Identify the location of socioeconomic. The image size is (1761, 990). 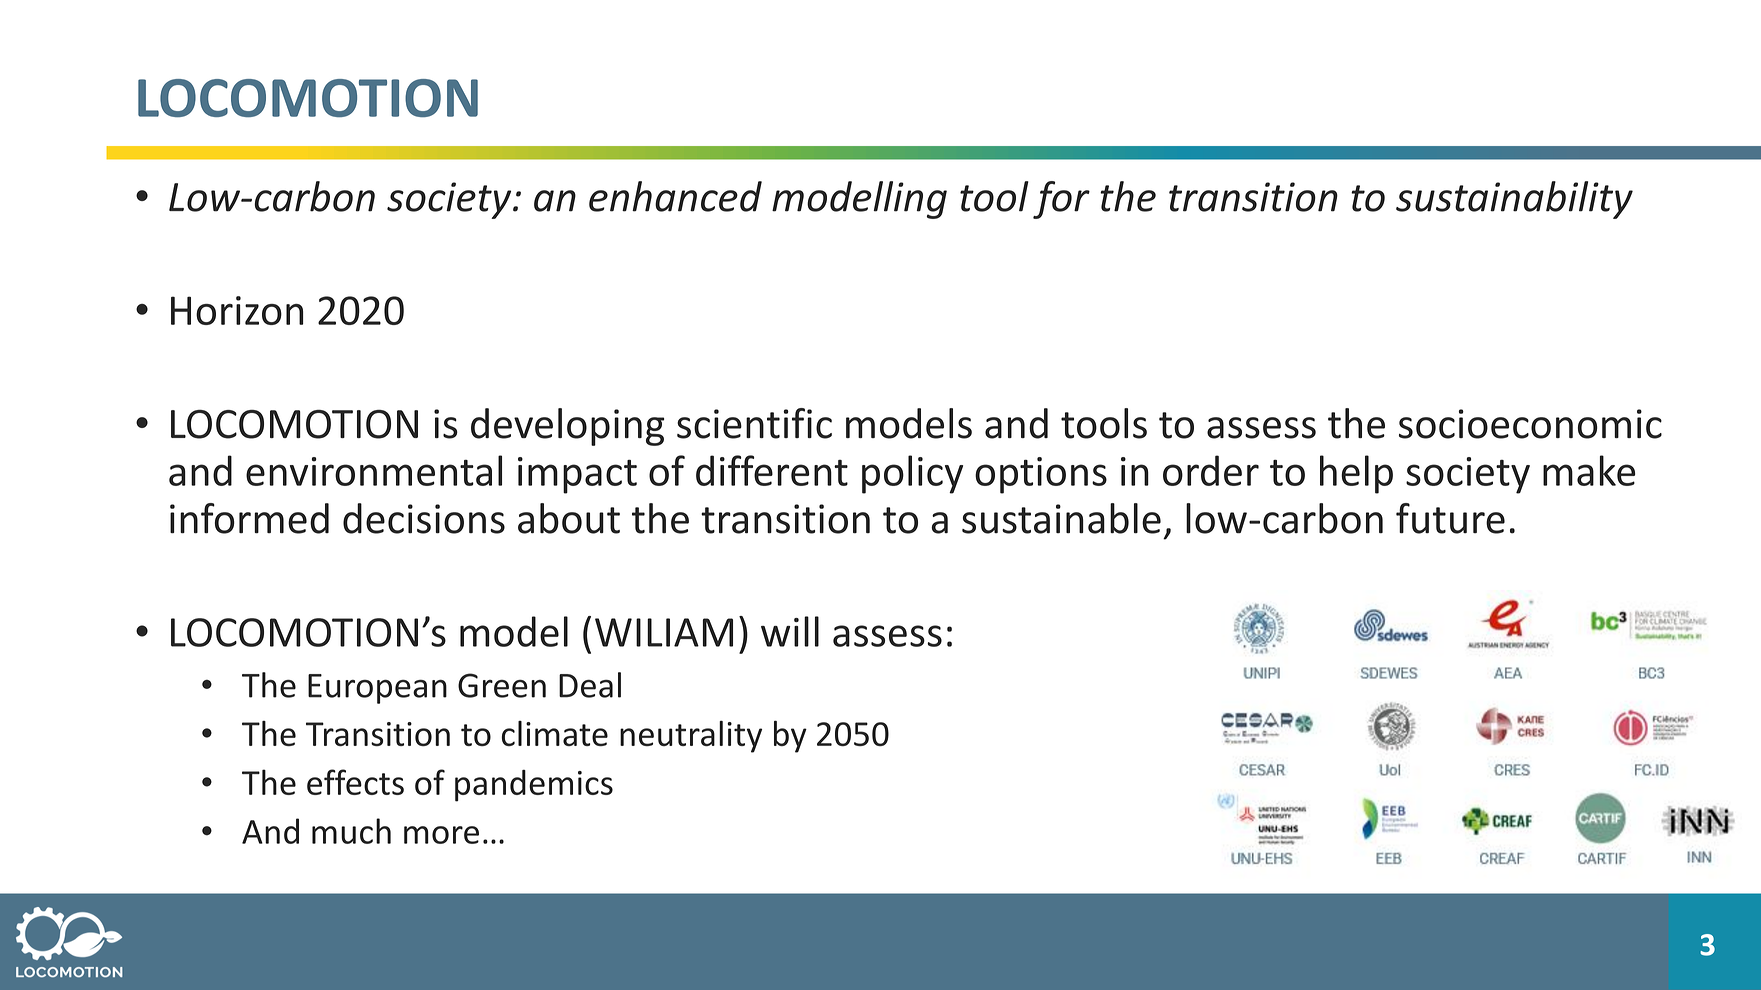
(1530, 424).
